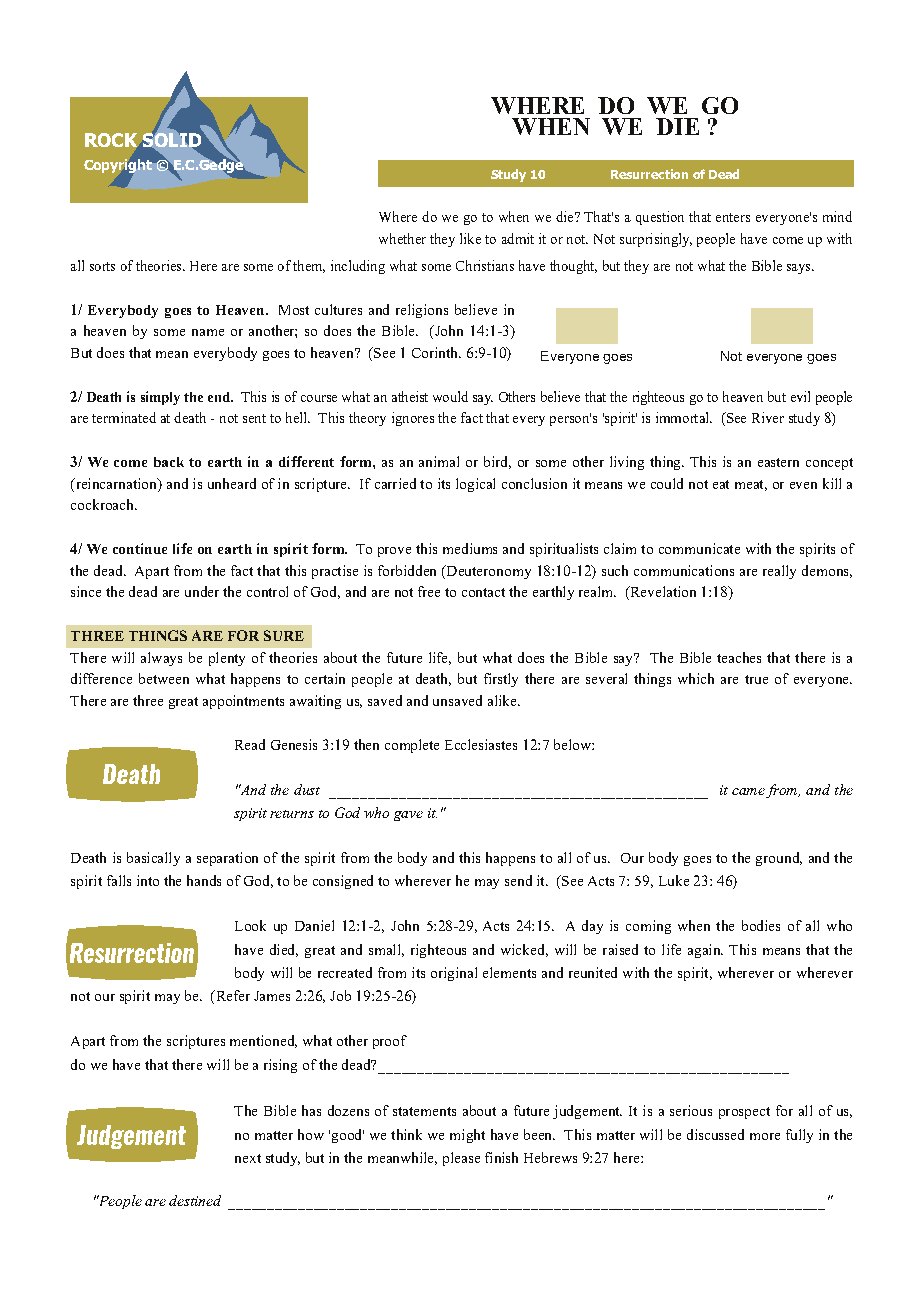 Image resolution: width=924 pixels, height=1308 pixels. I want to click on please, so click(461, 1159).
